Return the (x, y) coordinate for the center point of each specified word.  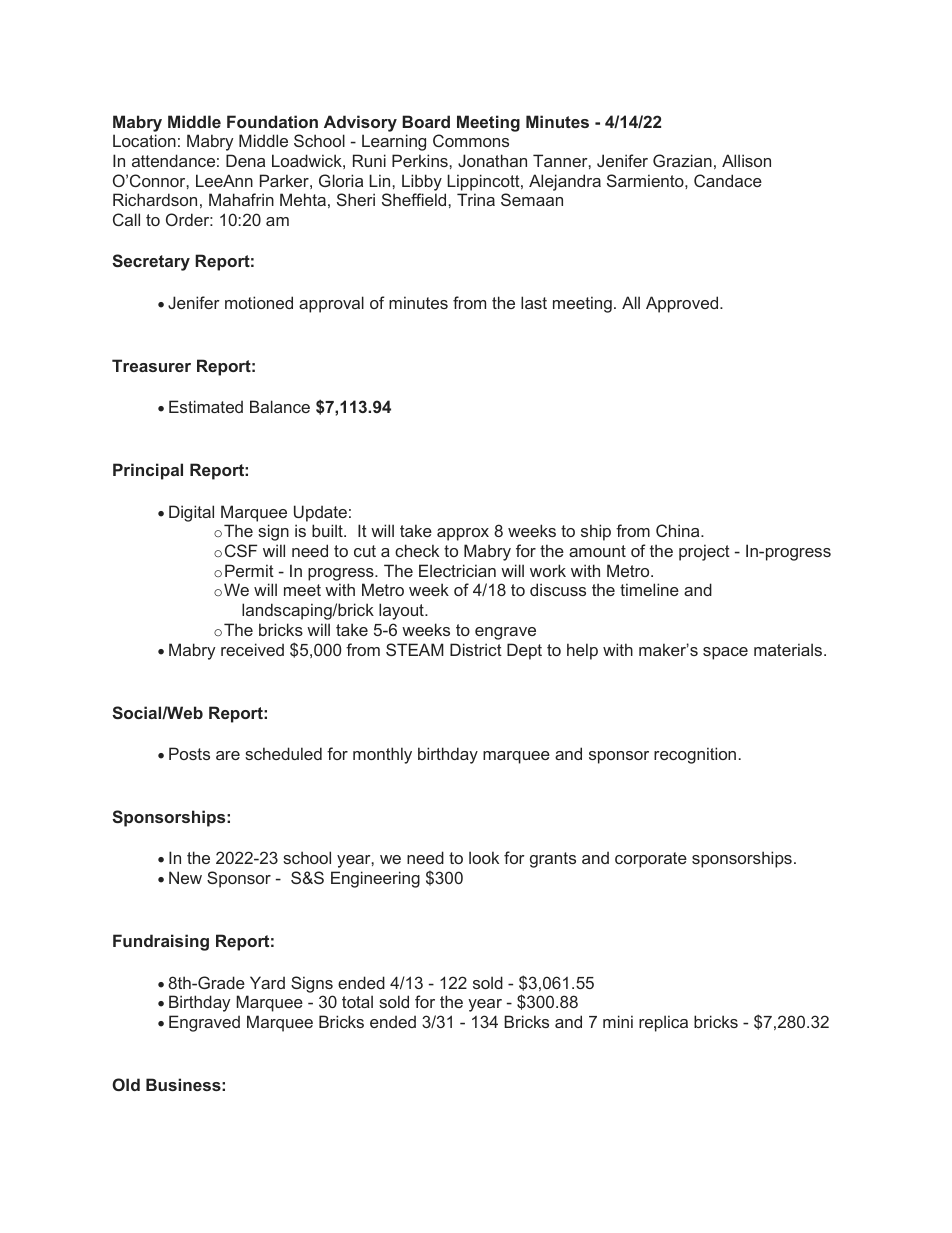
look (484, 857)
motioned (259, 302)
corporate (651, 860)
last (534, 302)
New (185, 877)
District (476, 649)
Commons (471, 140)
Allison (746, 160)
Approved (683, 304)
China (679, 530)
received (252, 649)
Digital (191, 513)
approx (463, 534)
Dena (245, 160)
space (725, 653)
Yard (267, 982)
